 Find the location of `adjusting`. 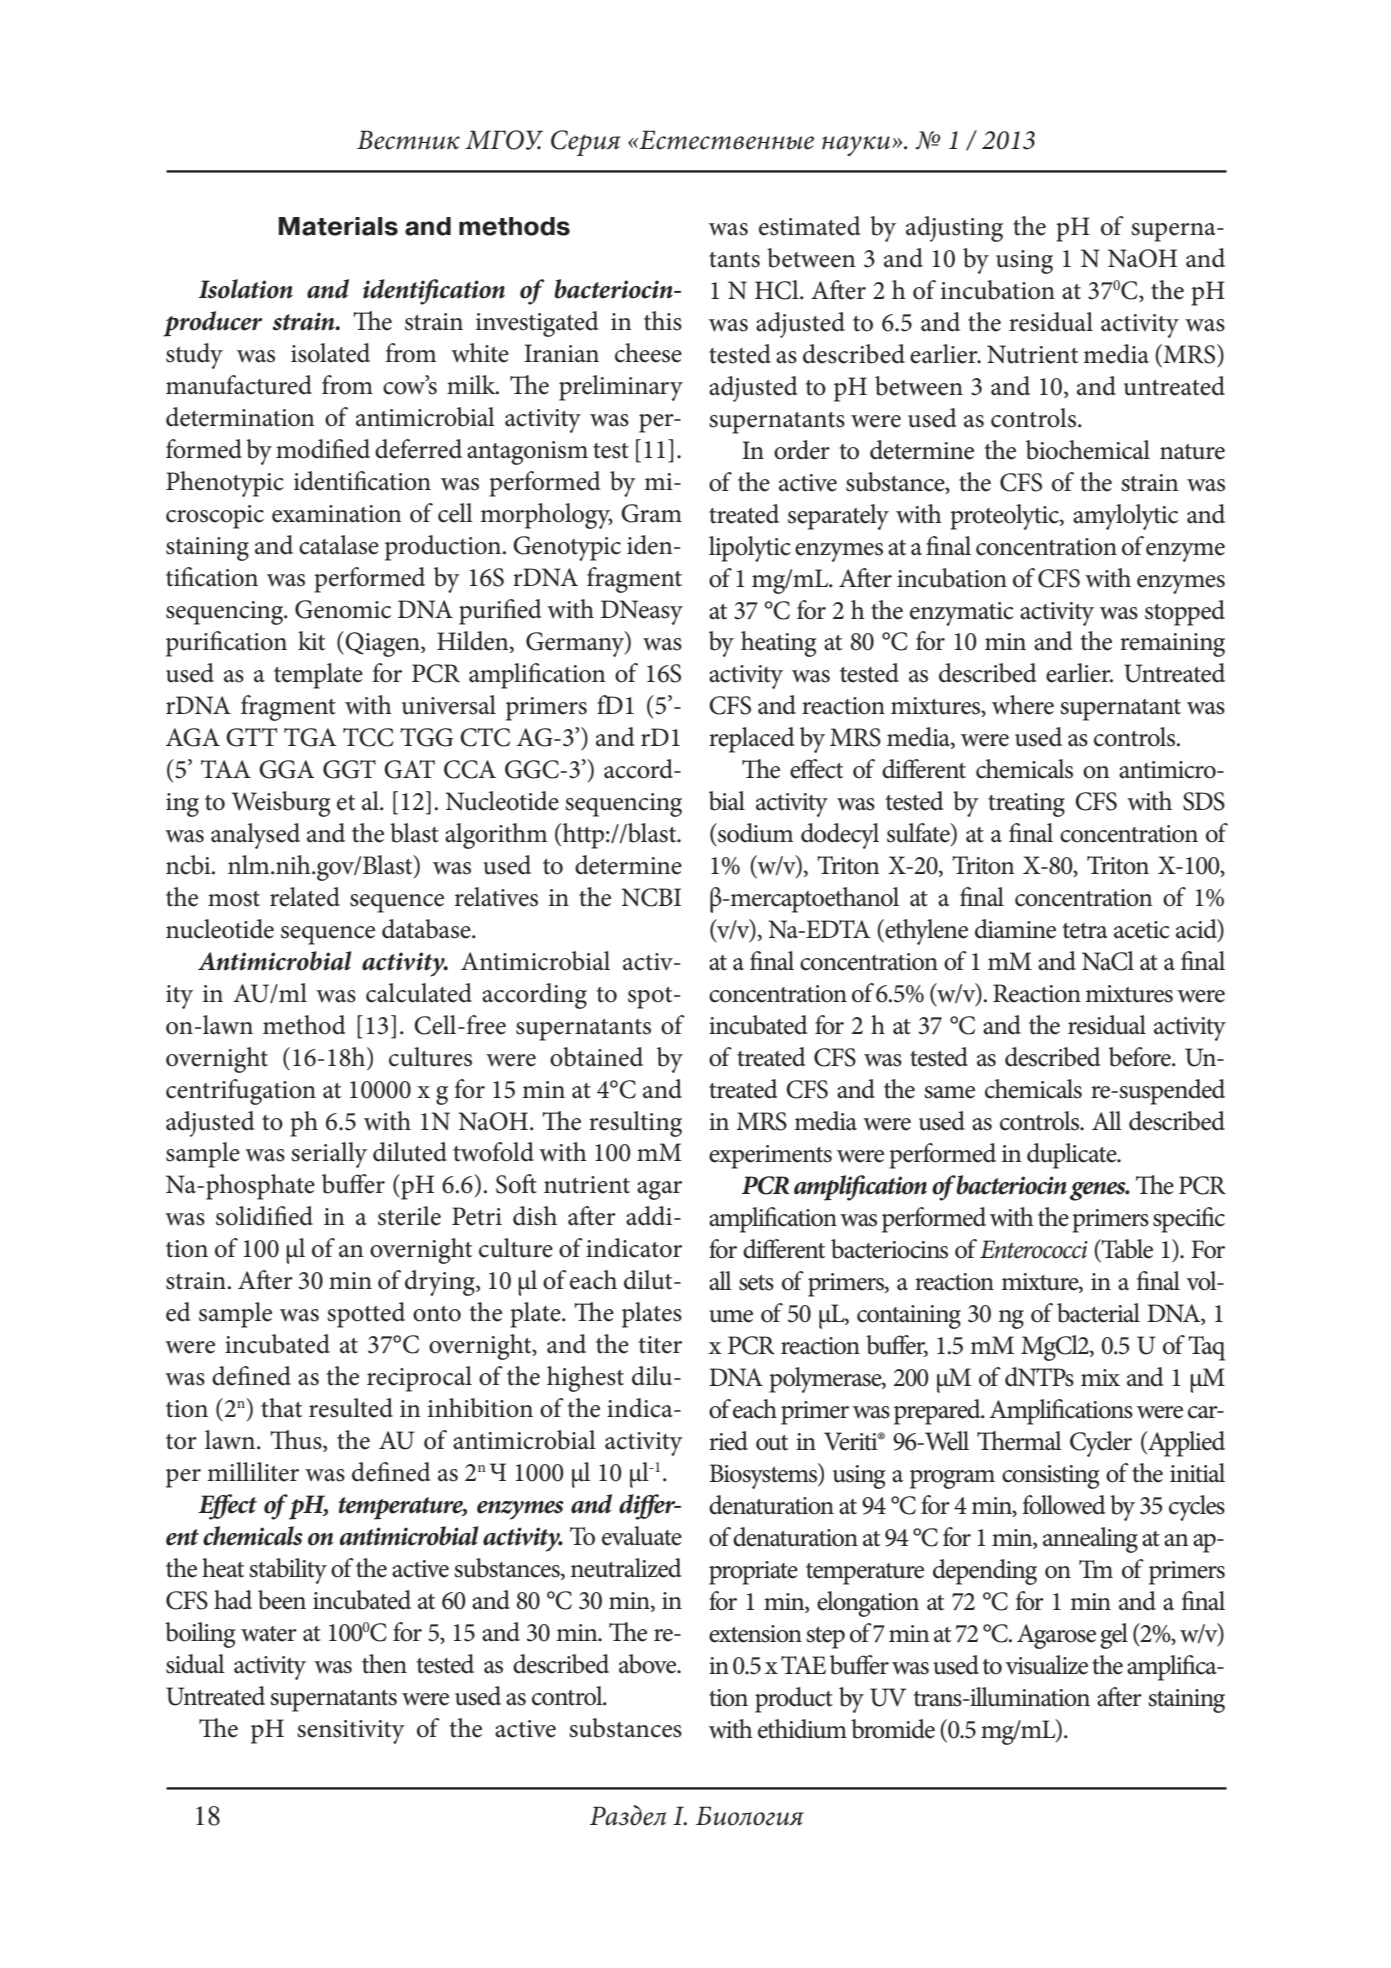

adjusting is located at coordinates (954, 229).
